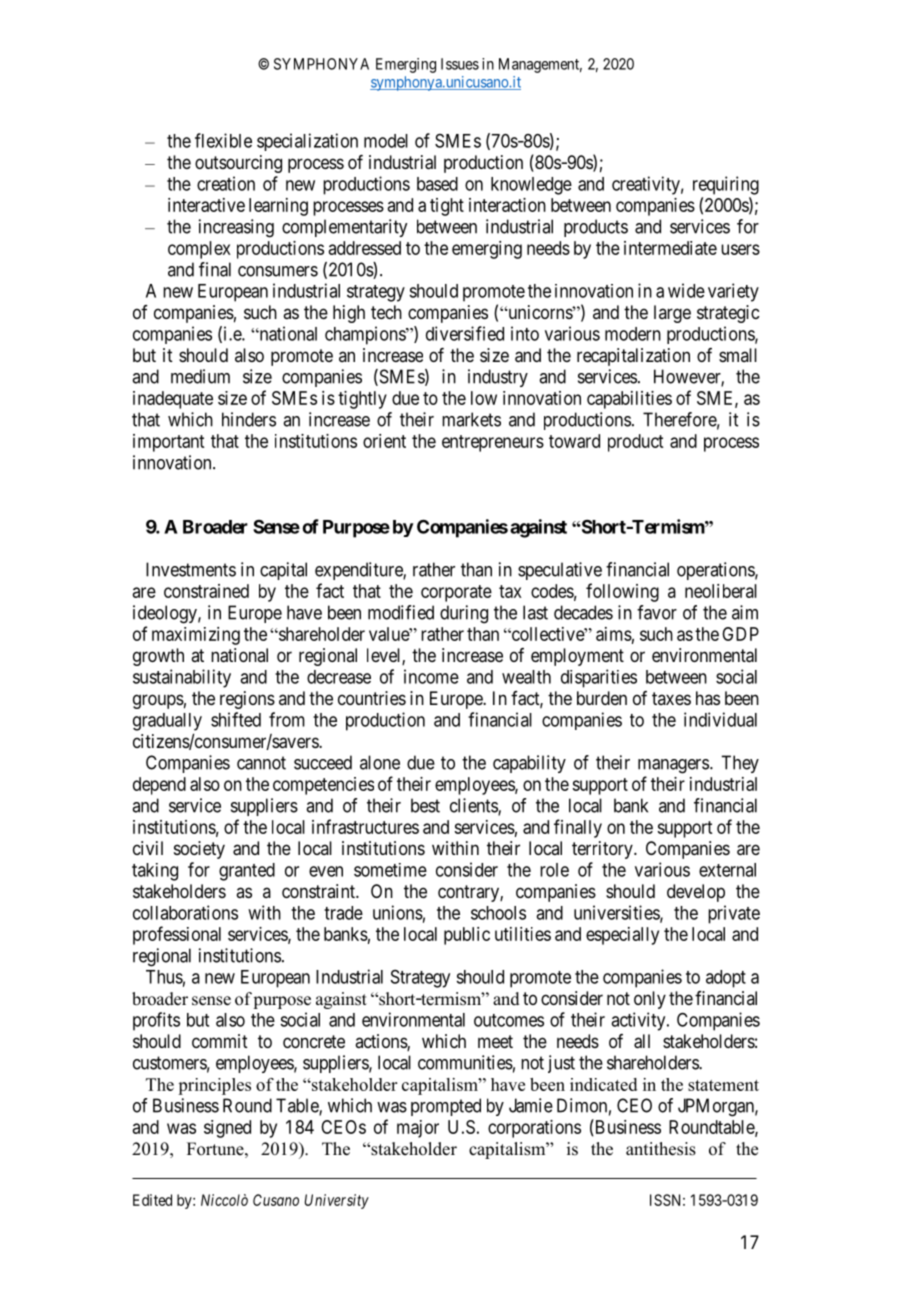 This screenshot has width=924, height=1308. What do you see at coordinates (696, 893) in the screenshot?
I see `develop` at bounding box center [696, 893].
